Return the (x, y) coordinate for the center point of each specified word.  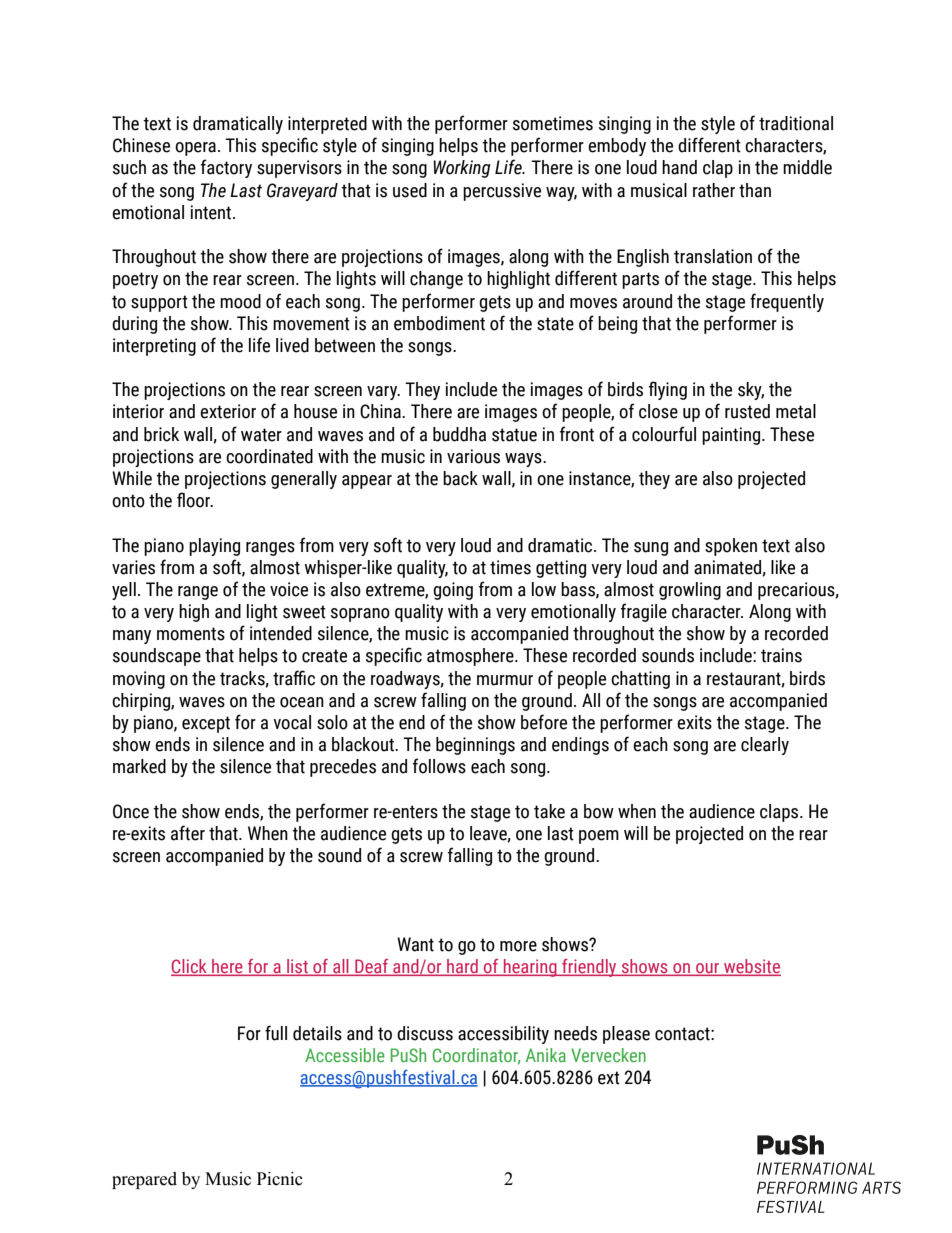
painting (732, 436)
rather (714, 190)
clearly (765, 746)
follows (439, 766)
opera (195, 149)
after (188, 833)
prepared (144, 1180)
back (460, 478)
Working (462, 169)
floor (195, 500)
